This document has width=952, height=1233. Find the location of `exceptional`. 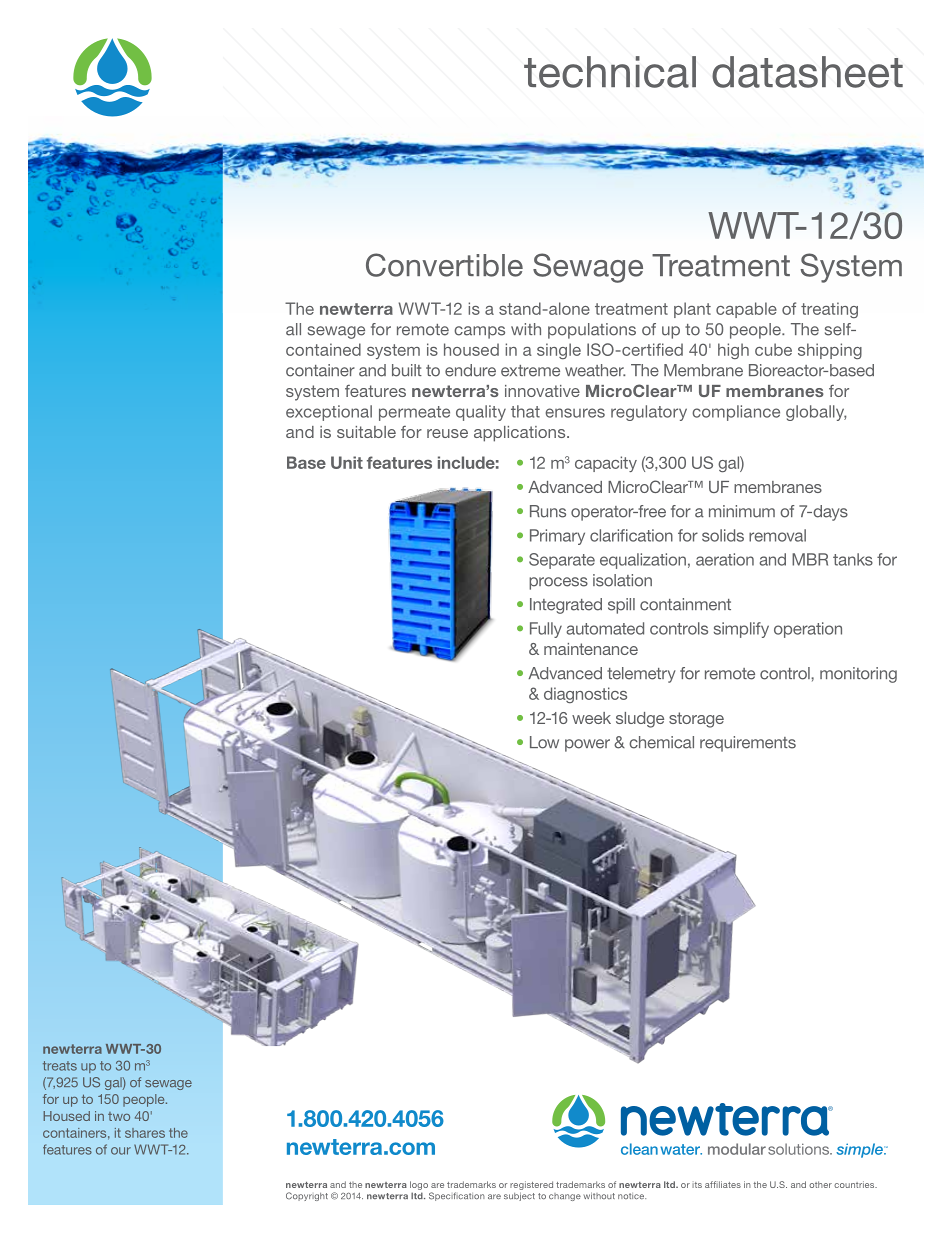

exceptional is located at coordinates (329, 413).
